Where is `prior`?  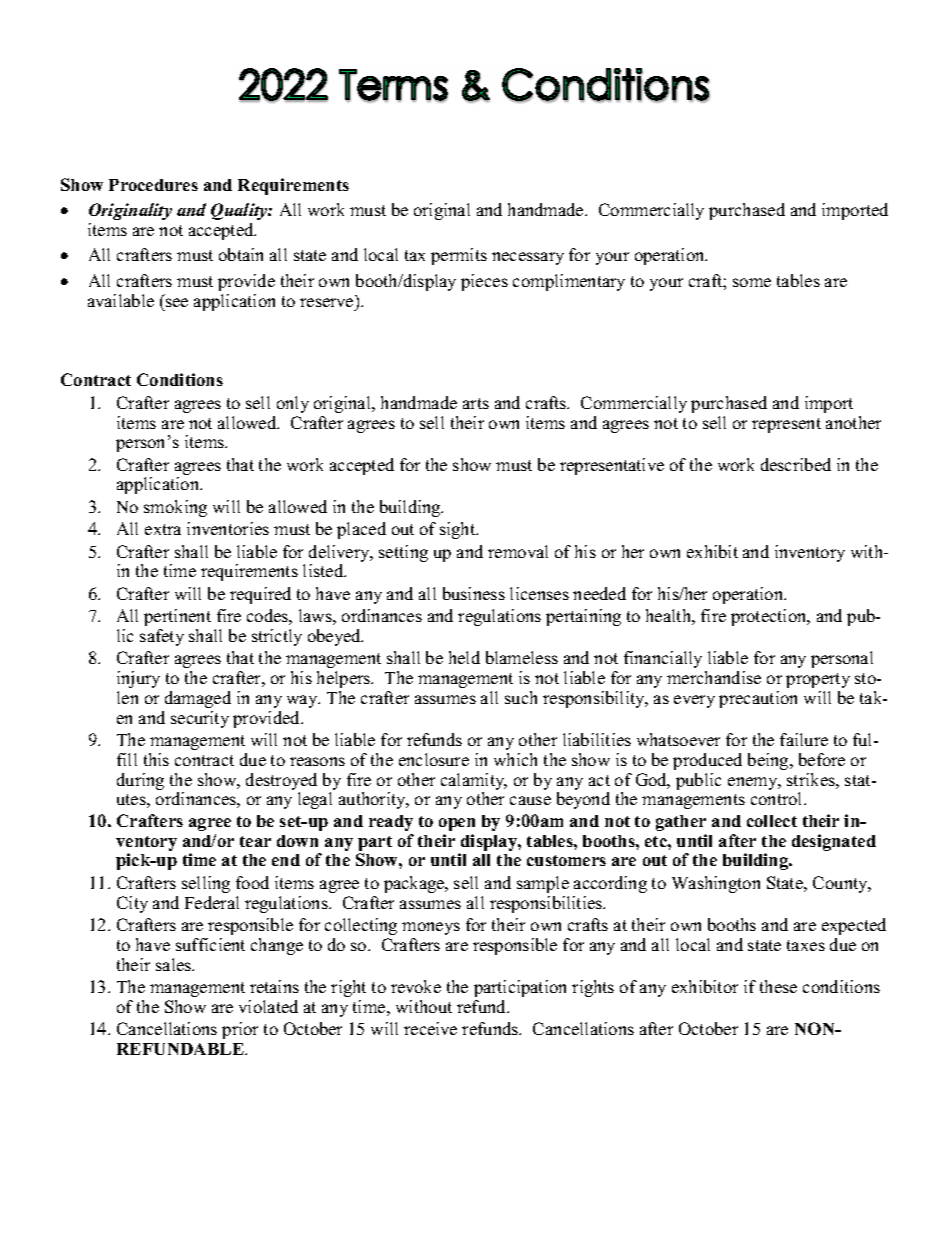
prior is located at coordinates (240, 1030).
